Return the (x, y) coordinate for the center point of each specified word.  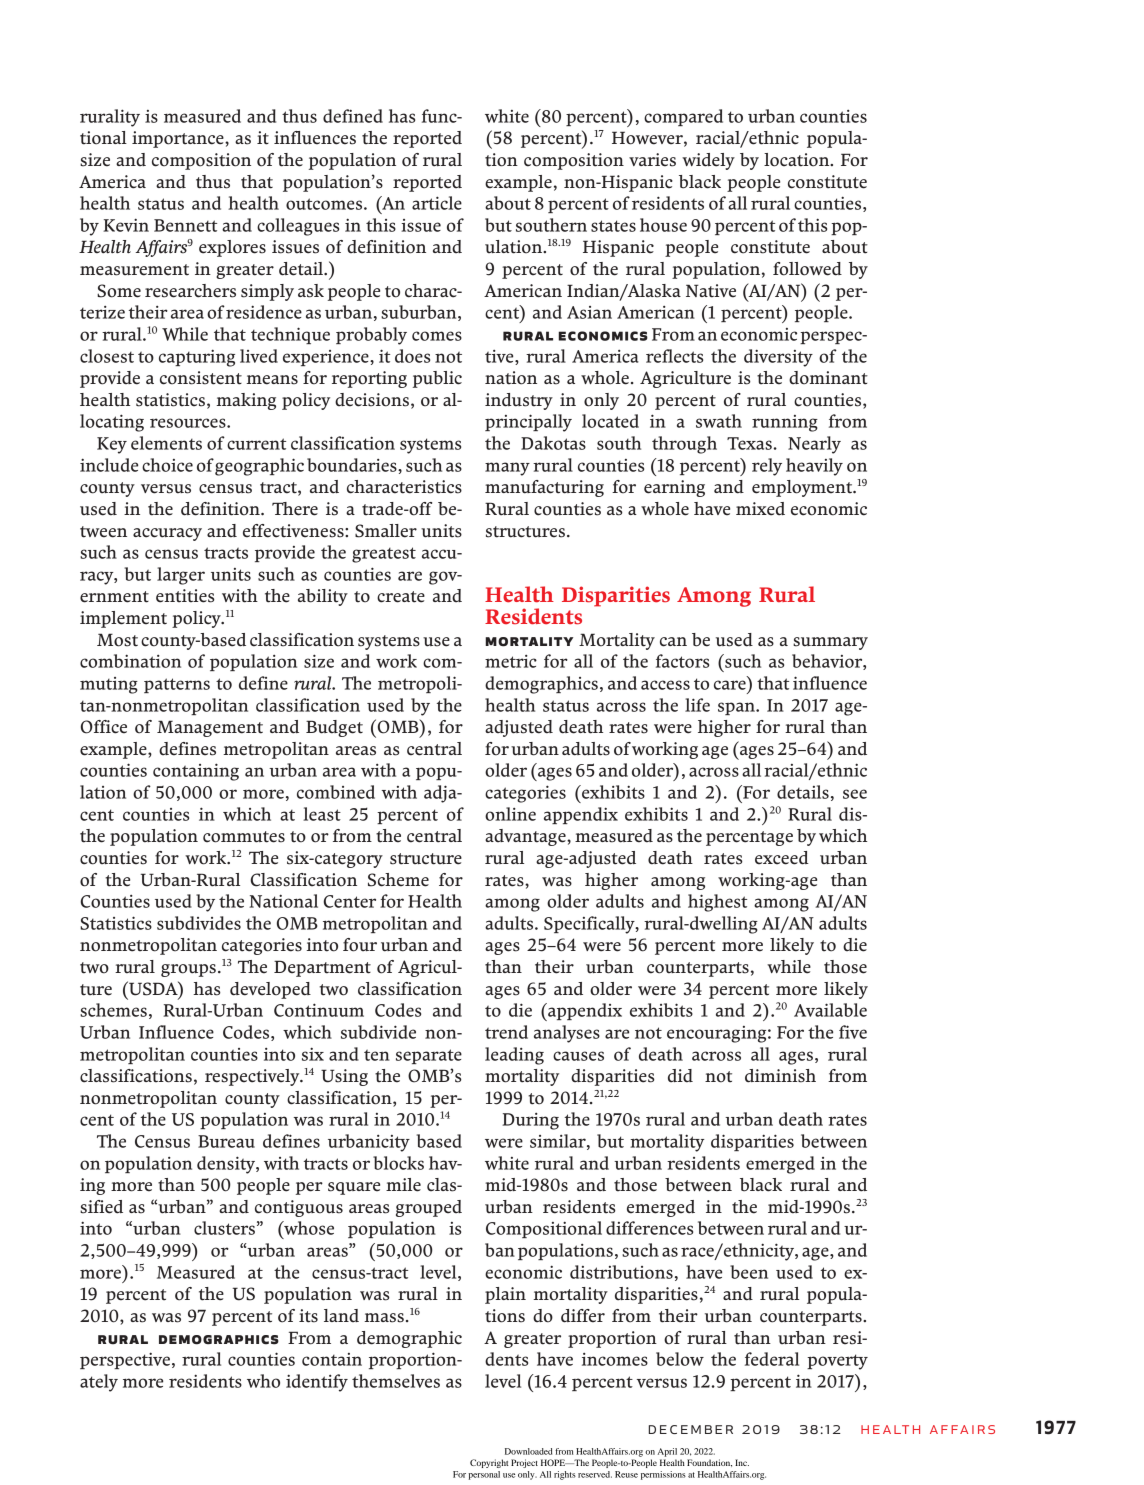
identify (317, 1383)
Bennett (185, 225)
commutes (244, 837)
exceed (782, 858)
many (507, 469)
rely (767, 467)
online (510, 814)
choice (167, 465)
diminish (780, 1076)
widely (708, 161)
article (437, 203)
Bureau (226, 1141)
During (530, 1121)
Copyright (489, 1463)
